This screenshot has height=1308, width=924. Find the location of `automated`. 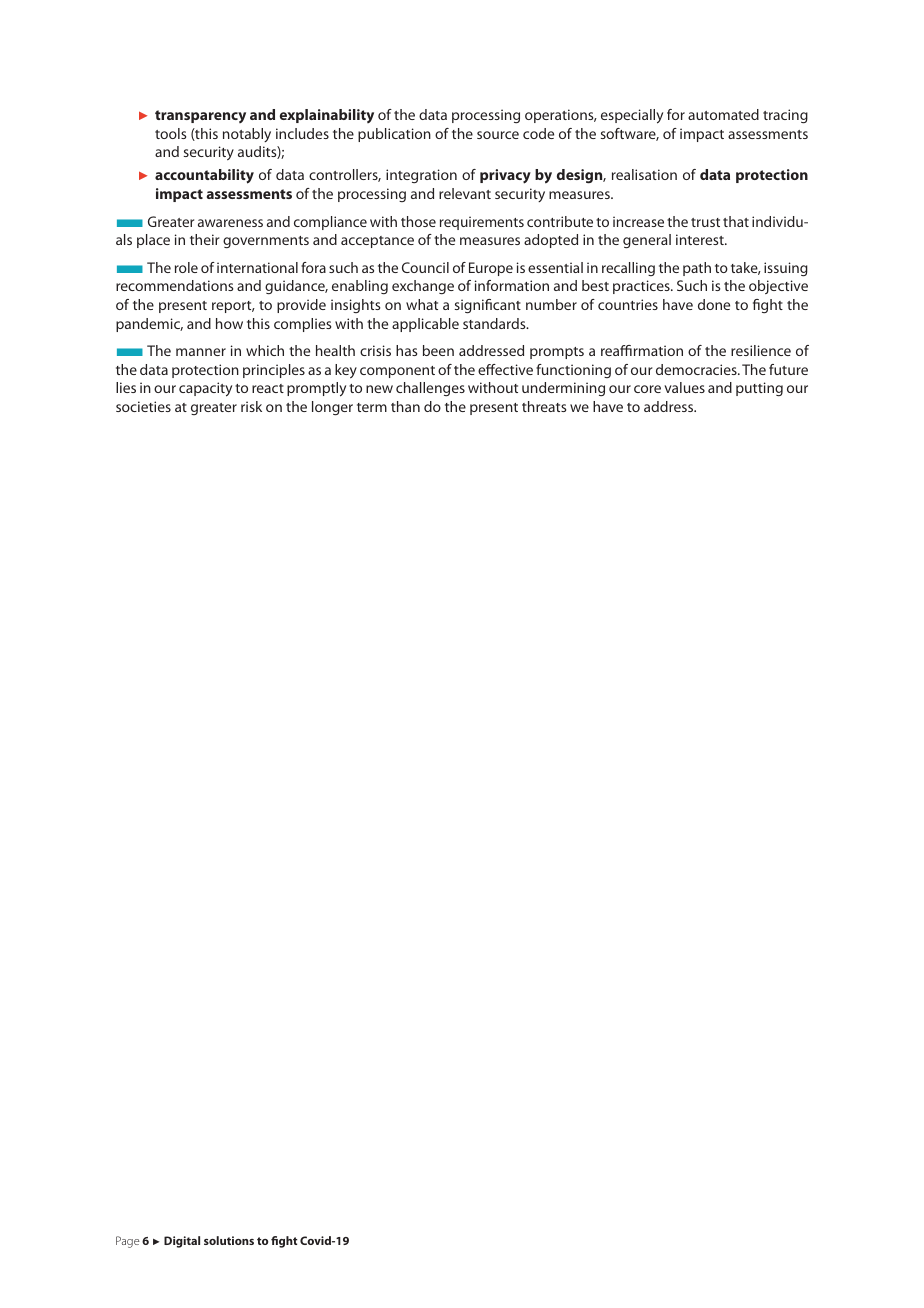

automated is located at coordinates (723, 114).
